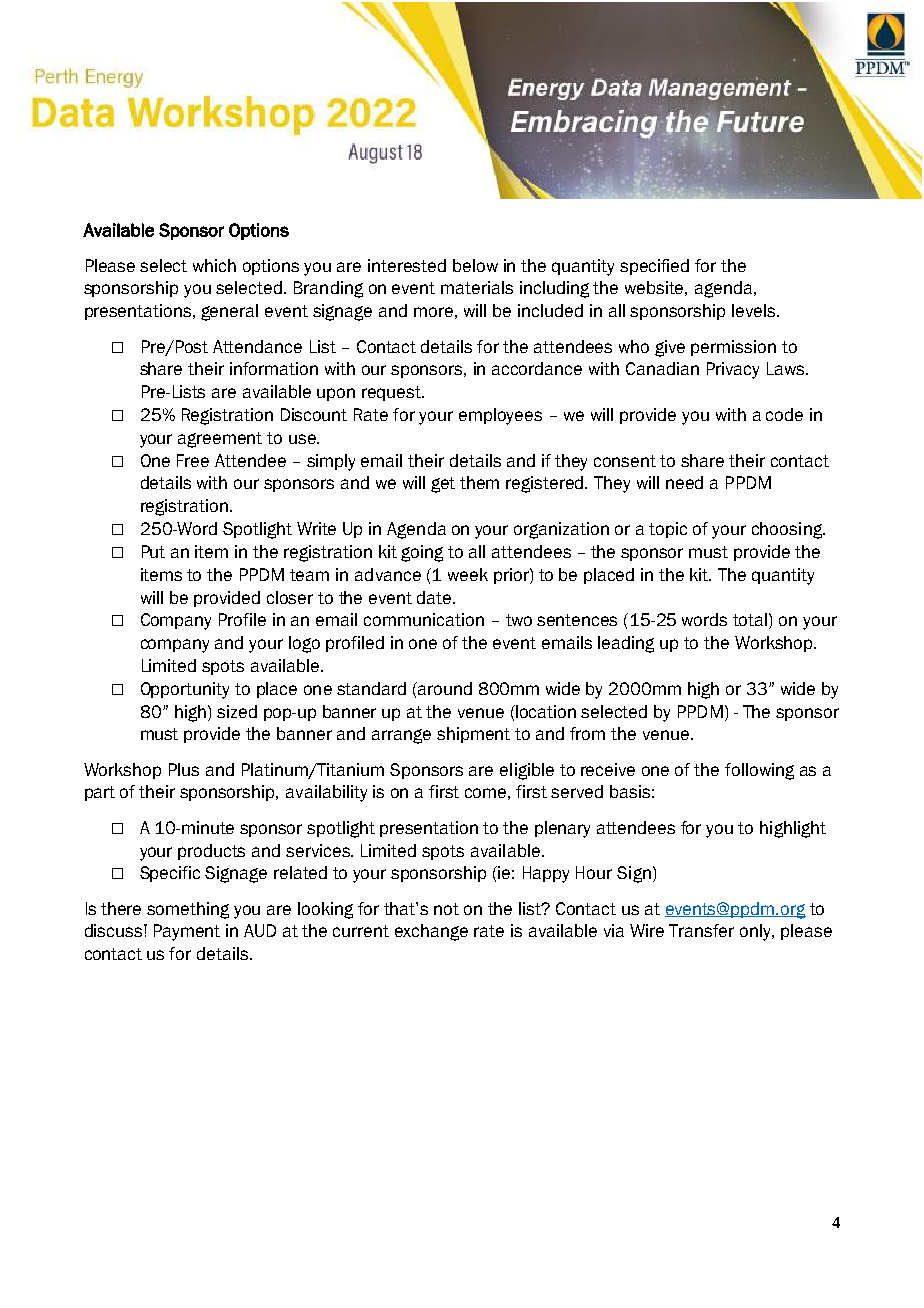 This screenshot has width=924, height=1308. What do you see at coordinates (587, 733) in the screenshot?
I see `from` at bounding box center [587, 733].
